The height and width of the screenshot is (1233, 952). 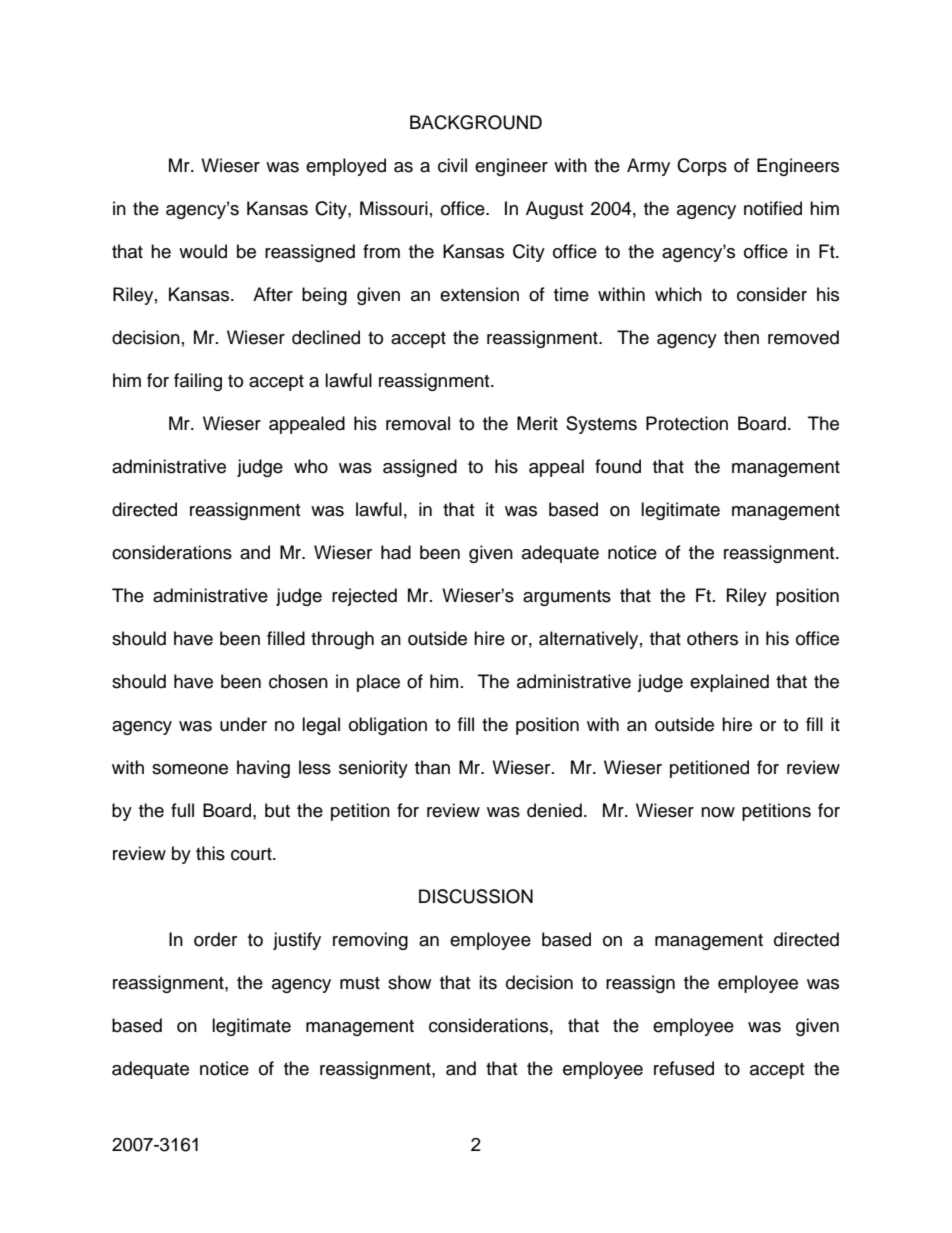 I want to click on extension, so click(x=479, y=294).
